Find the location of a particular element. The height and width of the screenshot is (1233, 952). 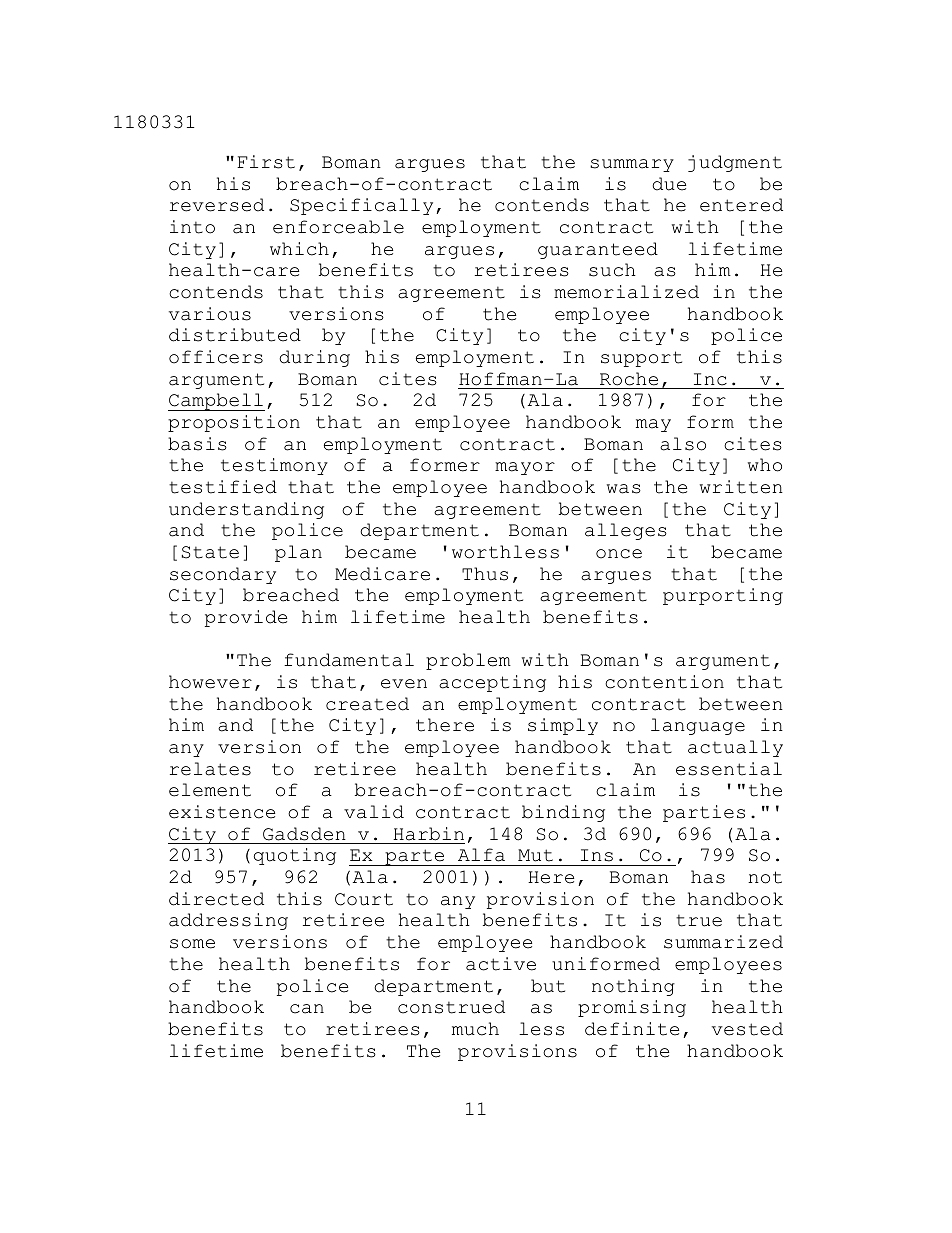

vested is located at coordinates (747, 1029).
